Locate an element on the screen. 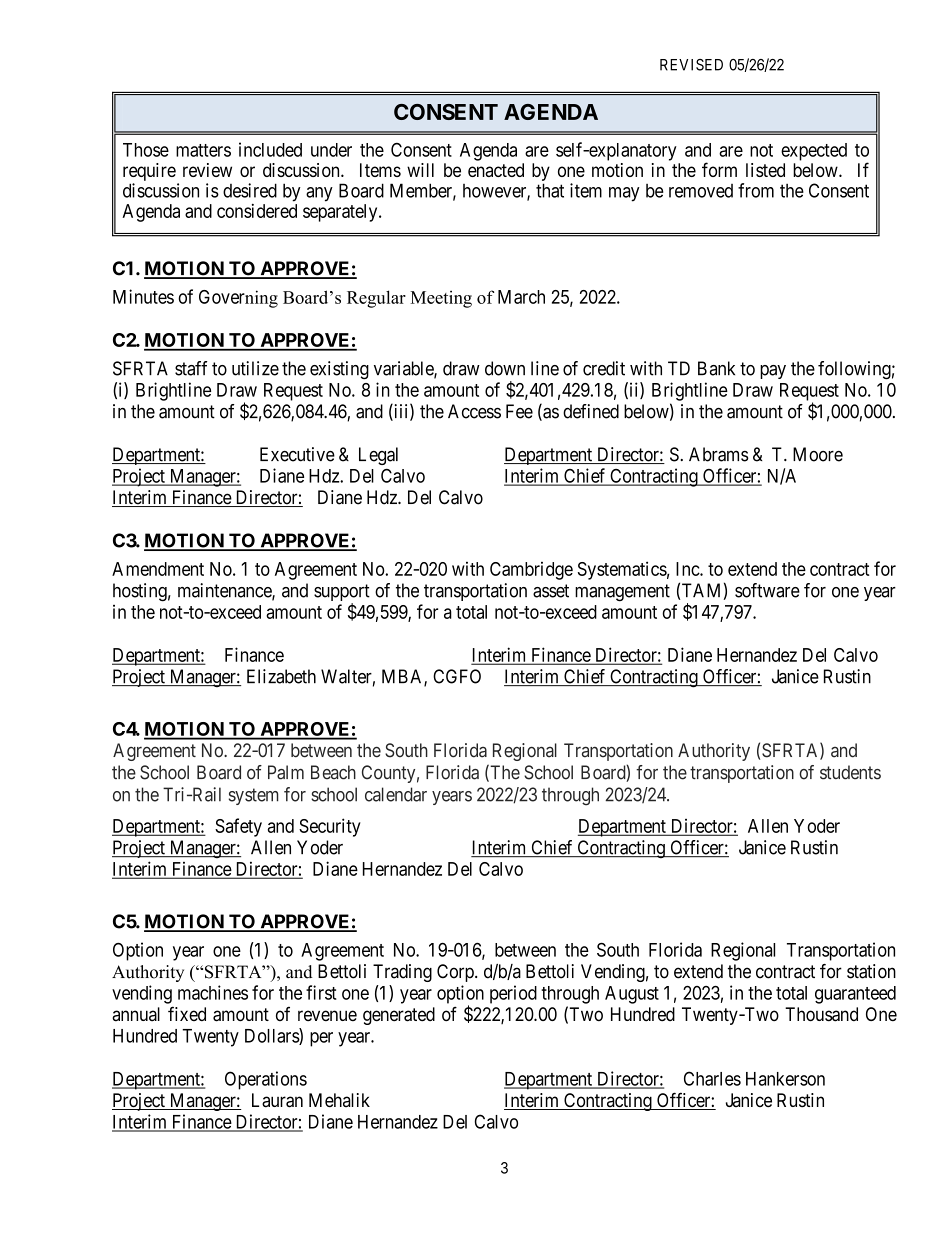  Beach is located at coordinates (333, 772).
